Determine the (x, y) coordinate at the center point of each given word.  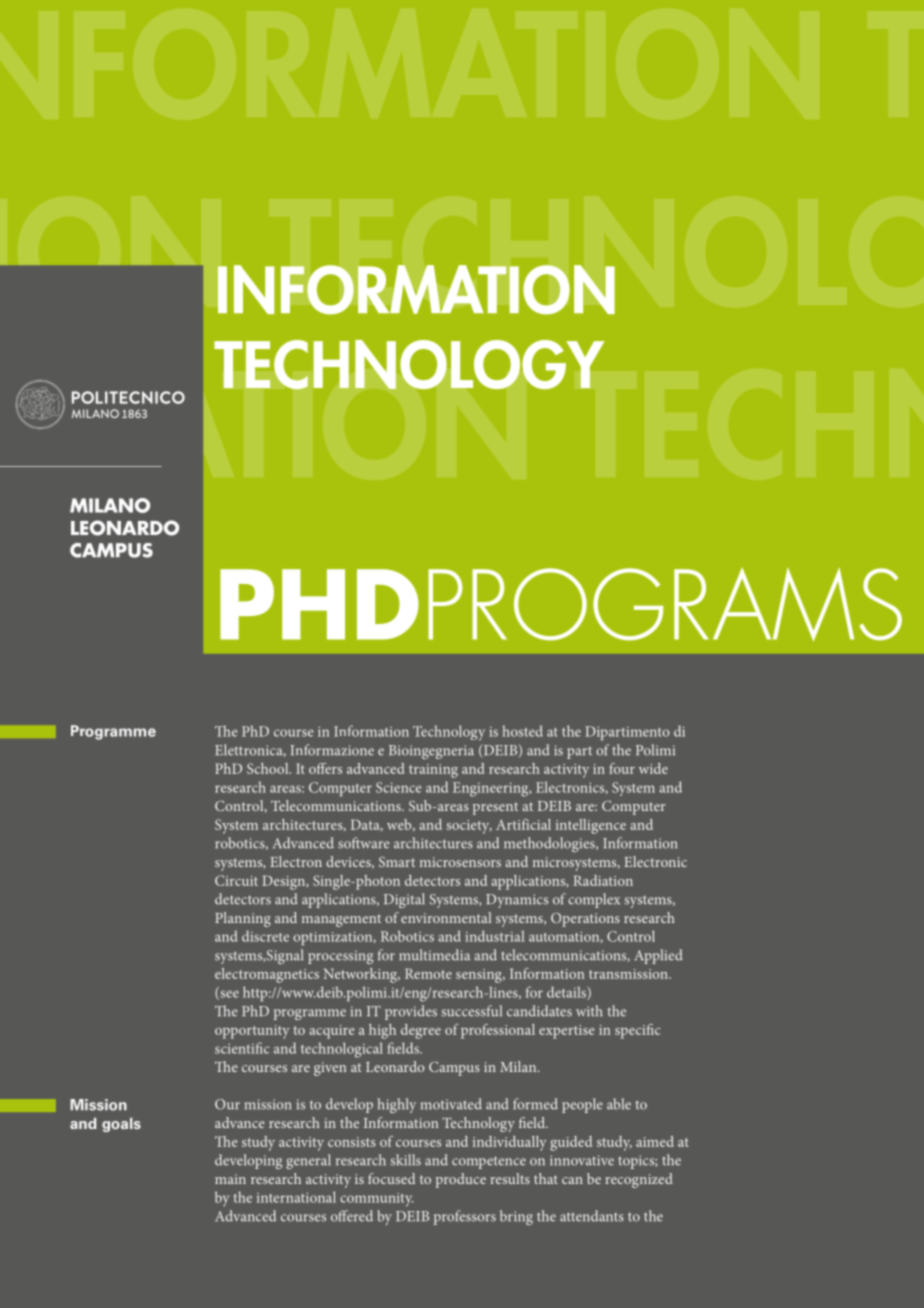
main (230, 1179)
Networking (362, 975)
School (269, 768)
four (622, 768)
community (376, 1199)
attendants (592, 1216)
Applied (658, 956)
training (433, 771)
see (228, 995)
